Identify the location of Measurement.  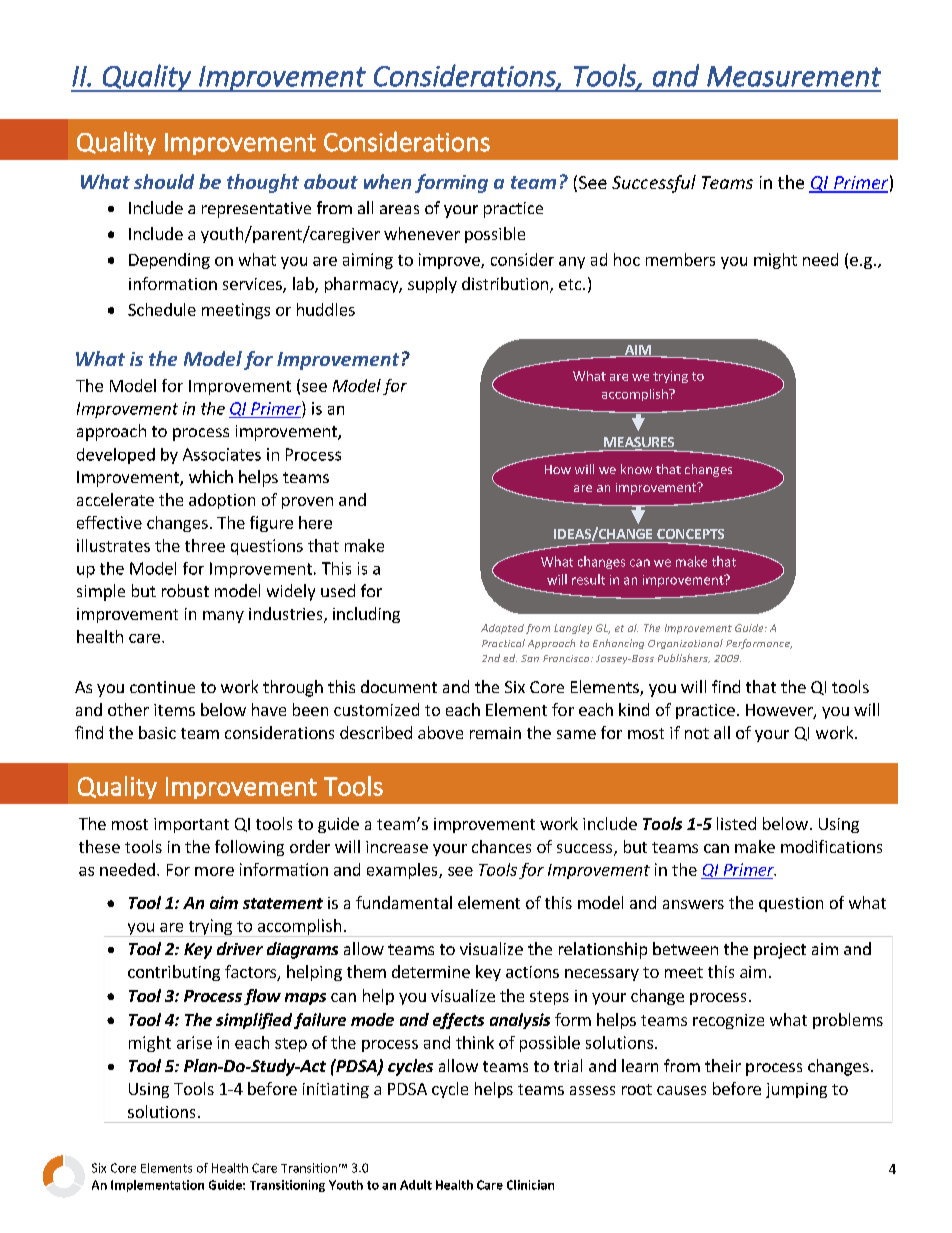
(794, 76).
